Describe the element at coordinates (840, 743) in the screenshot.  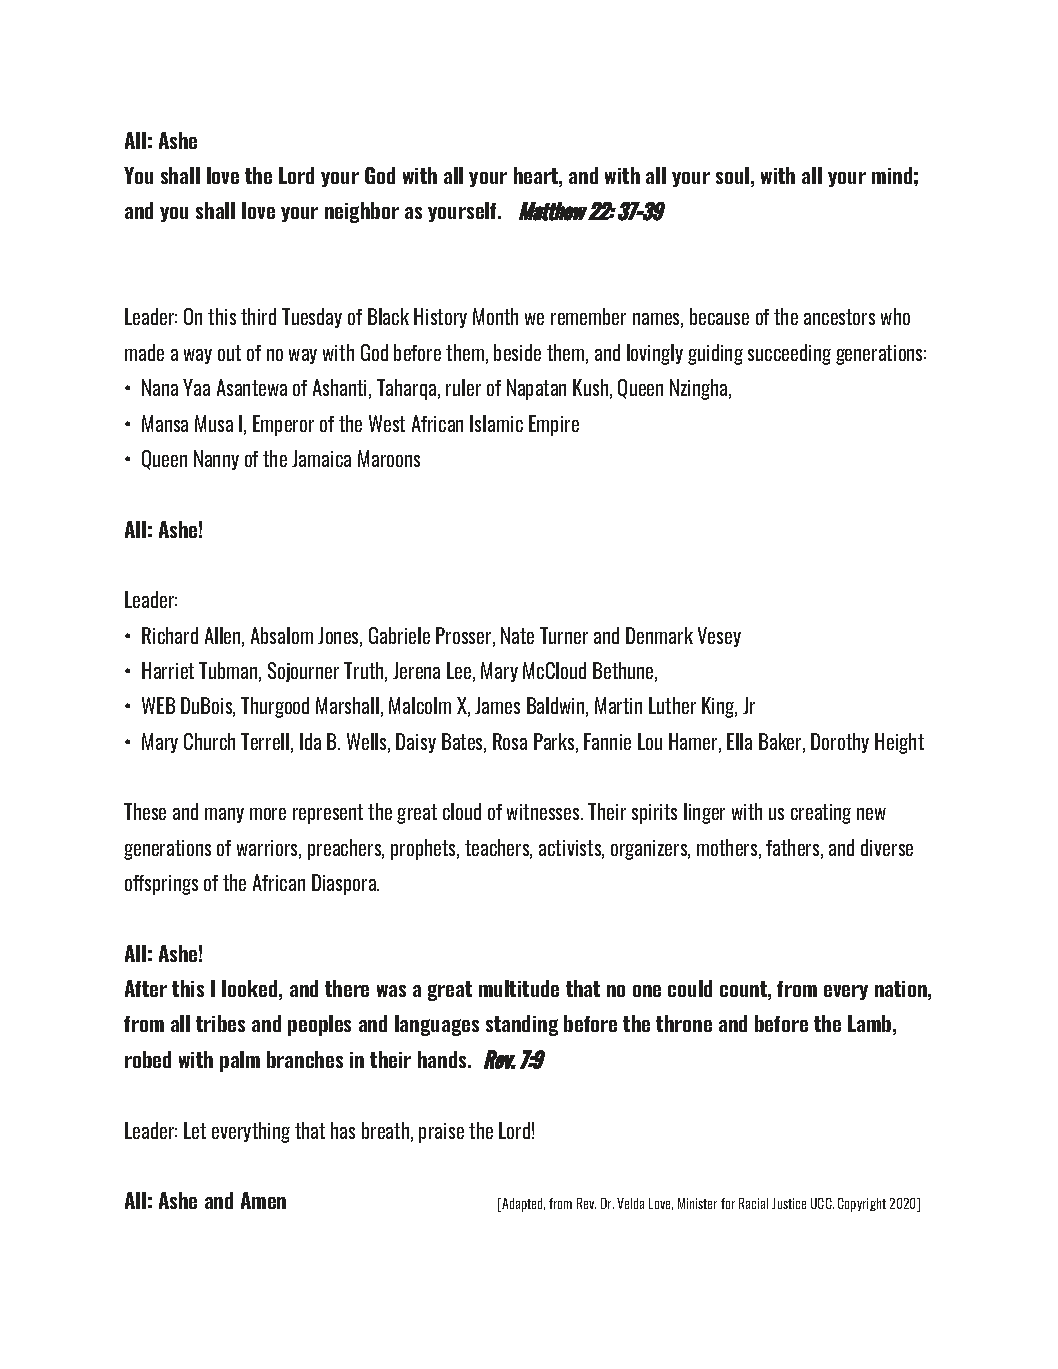
I see `Dorothy` at that location.
